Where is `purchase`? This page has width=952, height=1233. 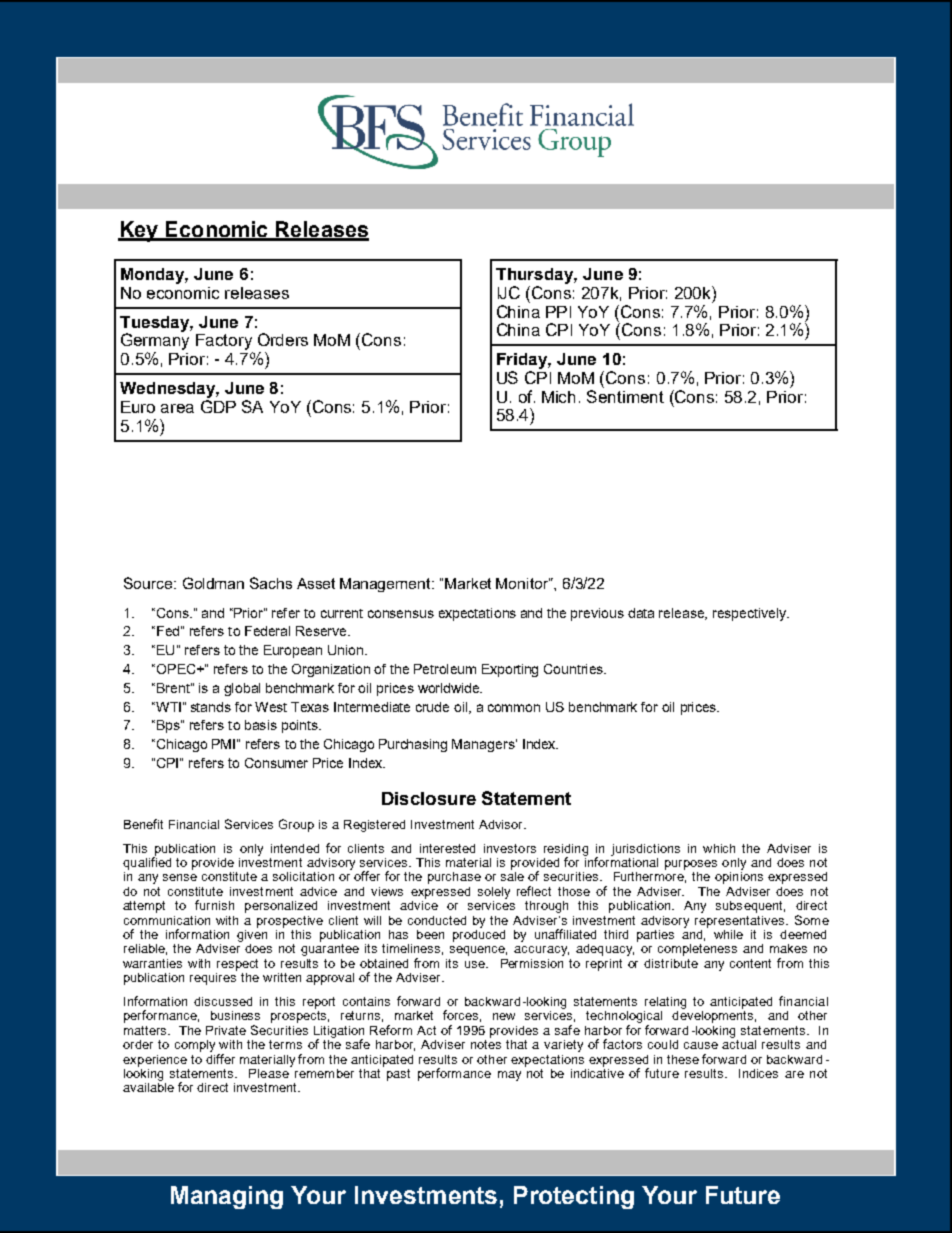
purchase is located at coordinates (454, 878).
